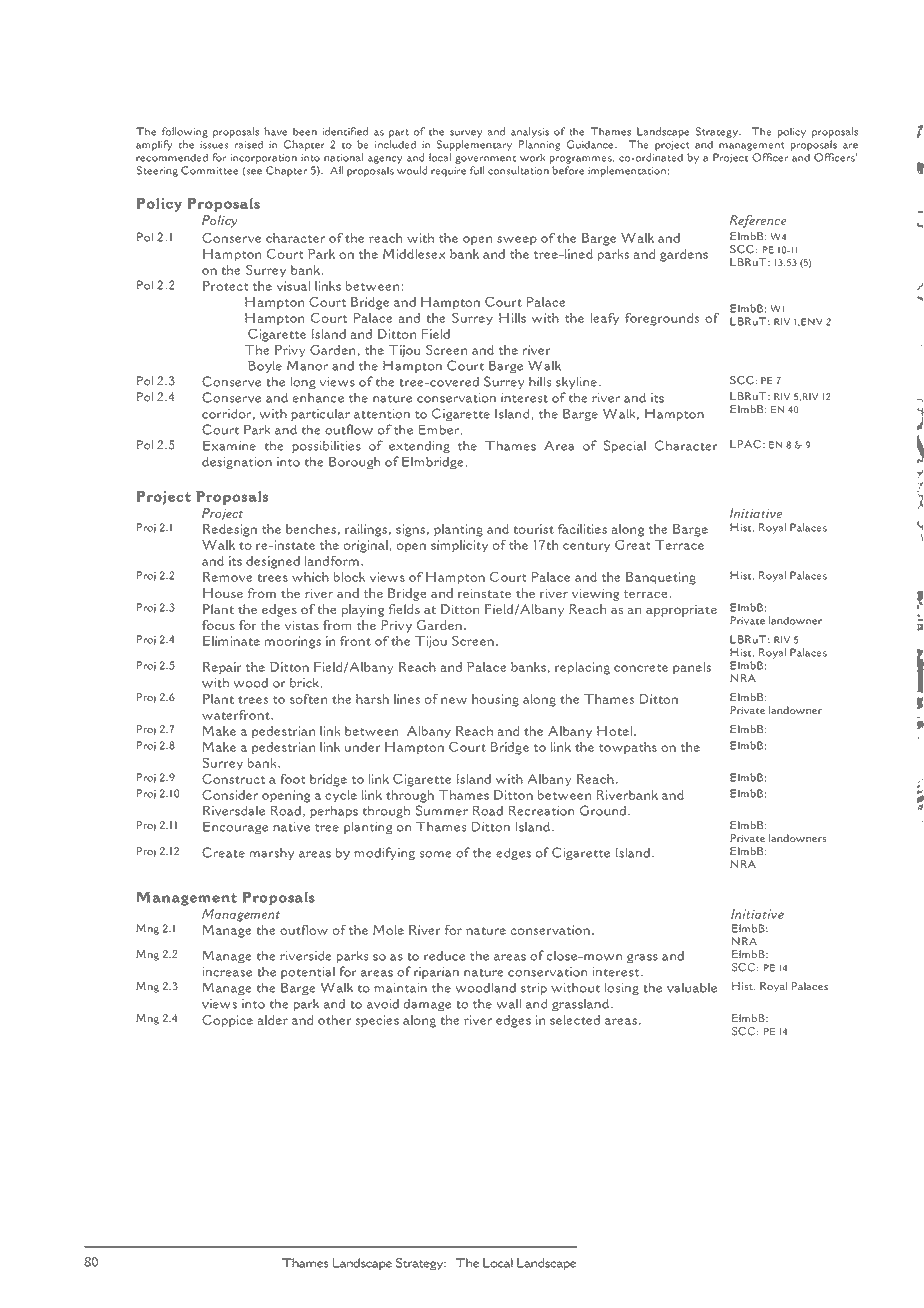  I want to click on Guidance, so click(591, 144).
